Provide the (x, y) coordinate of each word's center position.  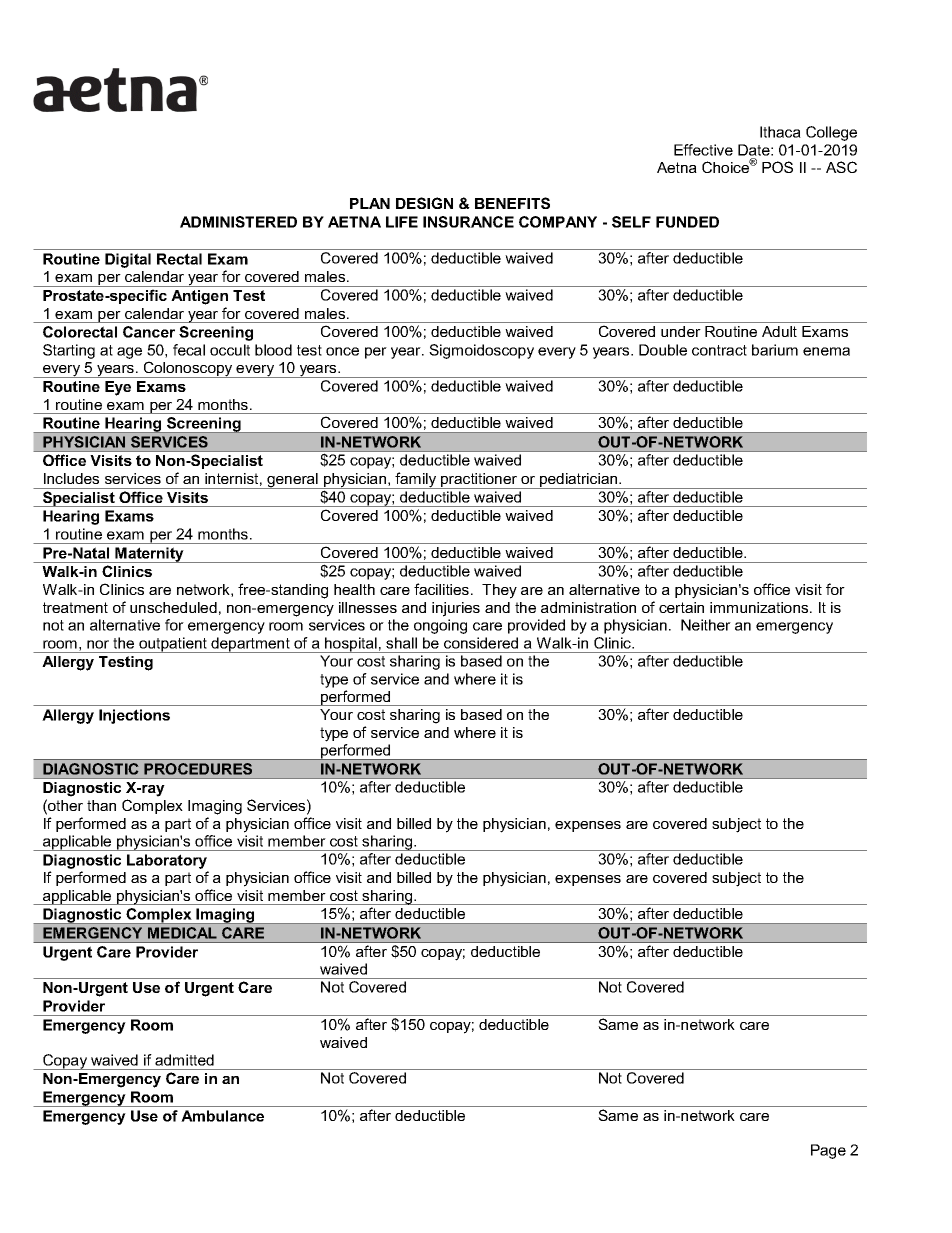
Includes (71, 478)
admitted (184, 1060)
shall (401, 643)
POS (777, 167)
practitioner (479, 481)
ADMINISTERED (238, 222)
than (101, 805)
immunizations (760, 607)
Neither (706, 625)
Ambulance (222, 1116)
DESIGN (424, 203)
